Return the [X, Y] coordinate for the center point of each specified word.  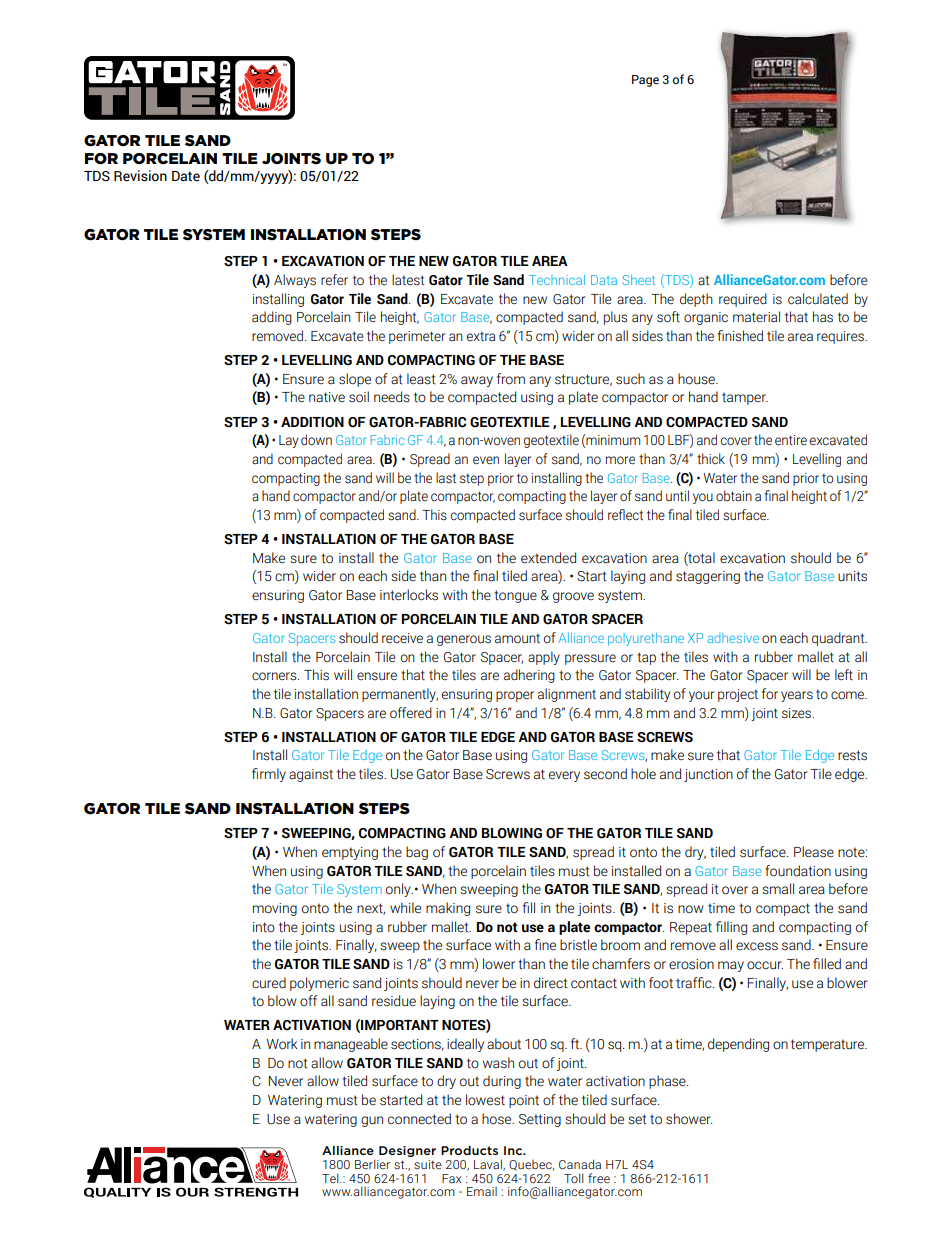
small [778, 889]
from [511, 379]
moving [275, 909]
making [448, 909]
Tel [331, 1178]
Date [186, 176]
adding [272, 318]
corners [275, 676]
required [743, 300]
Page [645, 81]
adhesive [733, 638]
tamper [745, 398]
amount [517, 638]
